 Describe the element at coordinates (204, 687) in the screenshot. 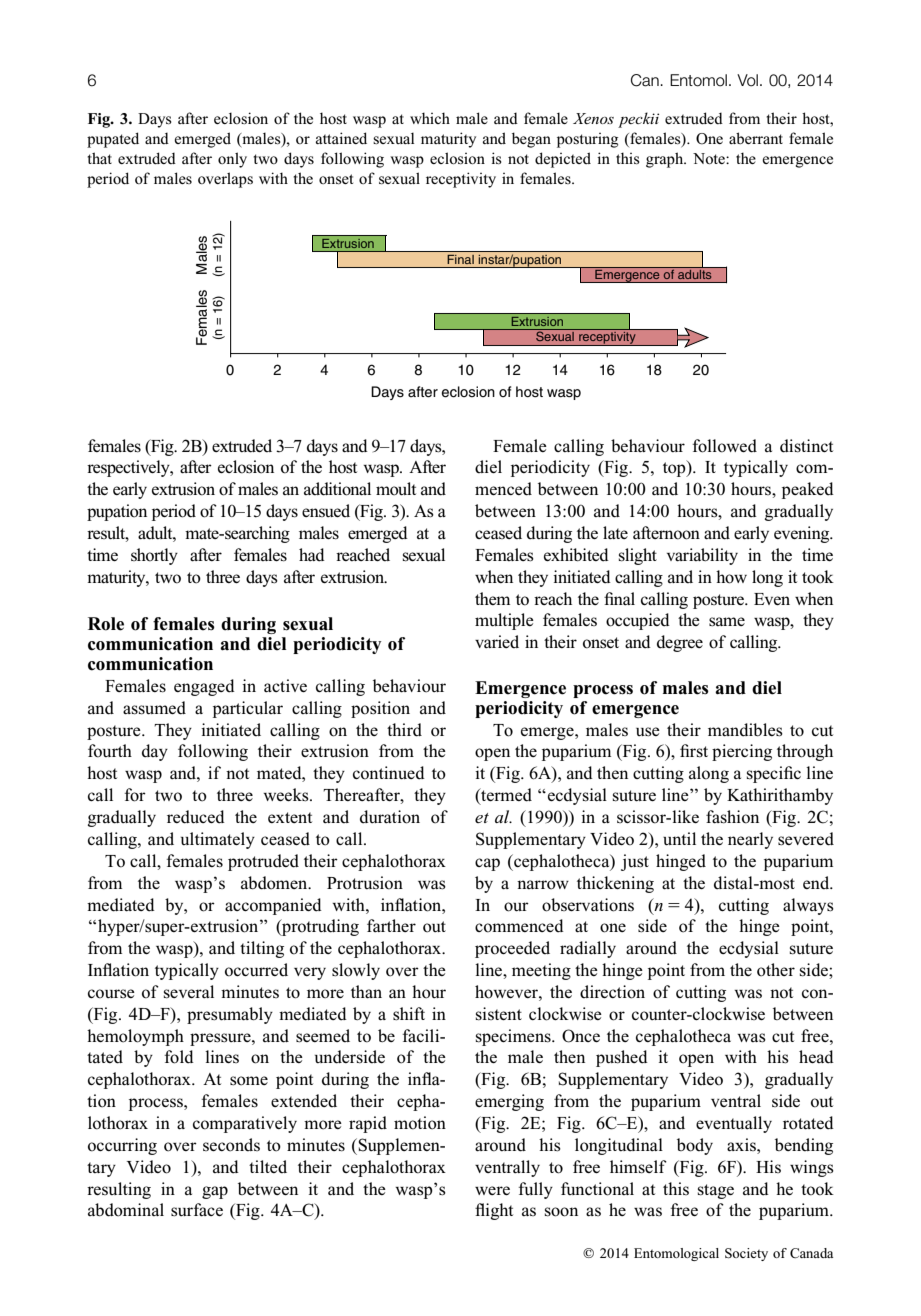

I see `engaged` at that location.
